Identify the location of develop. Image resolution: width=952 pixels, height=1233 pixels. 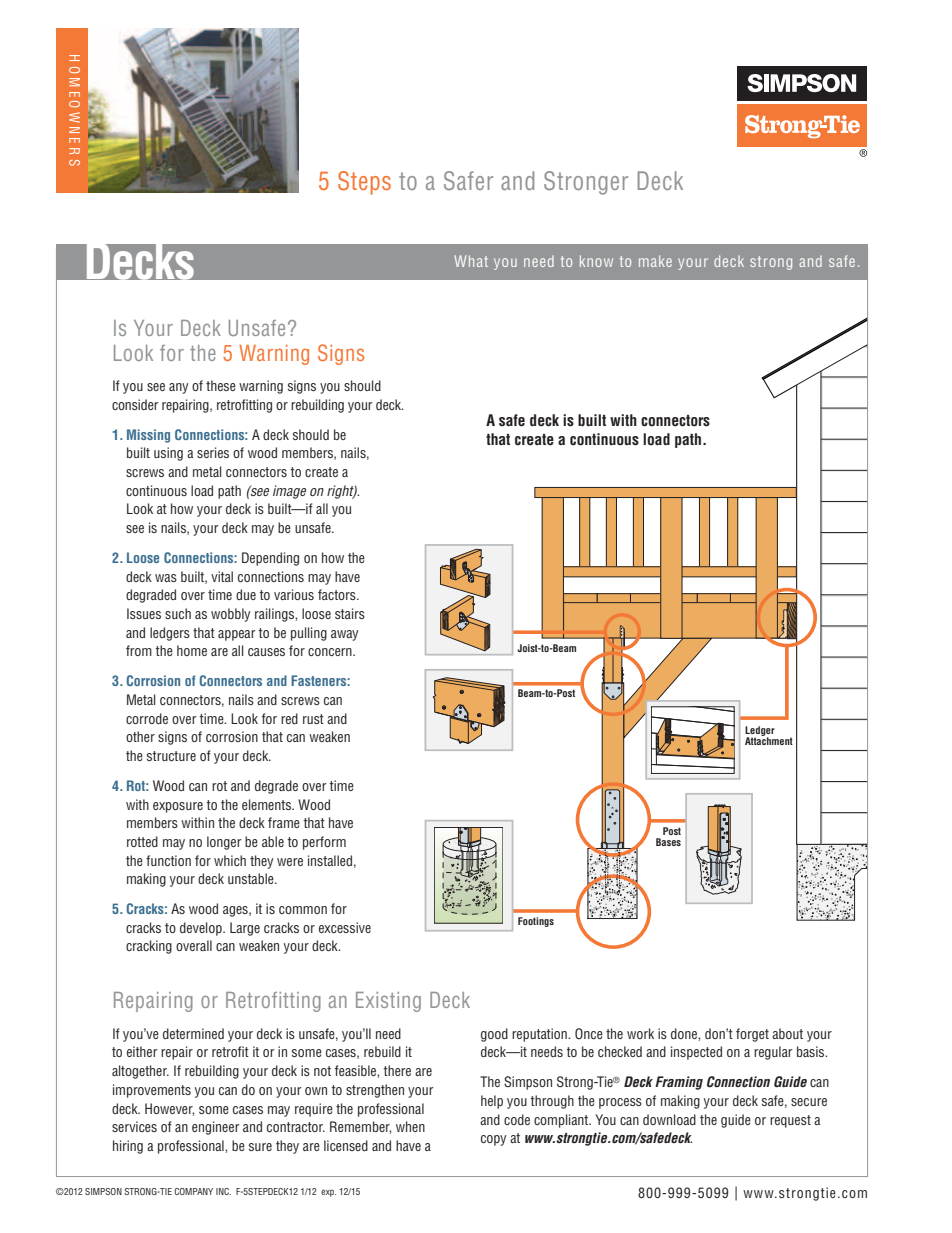
(202, 929).
